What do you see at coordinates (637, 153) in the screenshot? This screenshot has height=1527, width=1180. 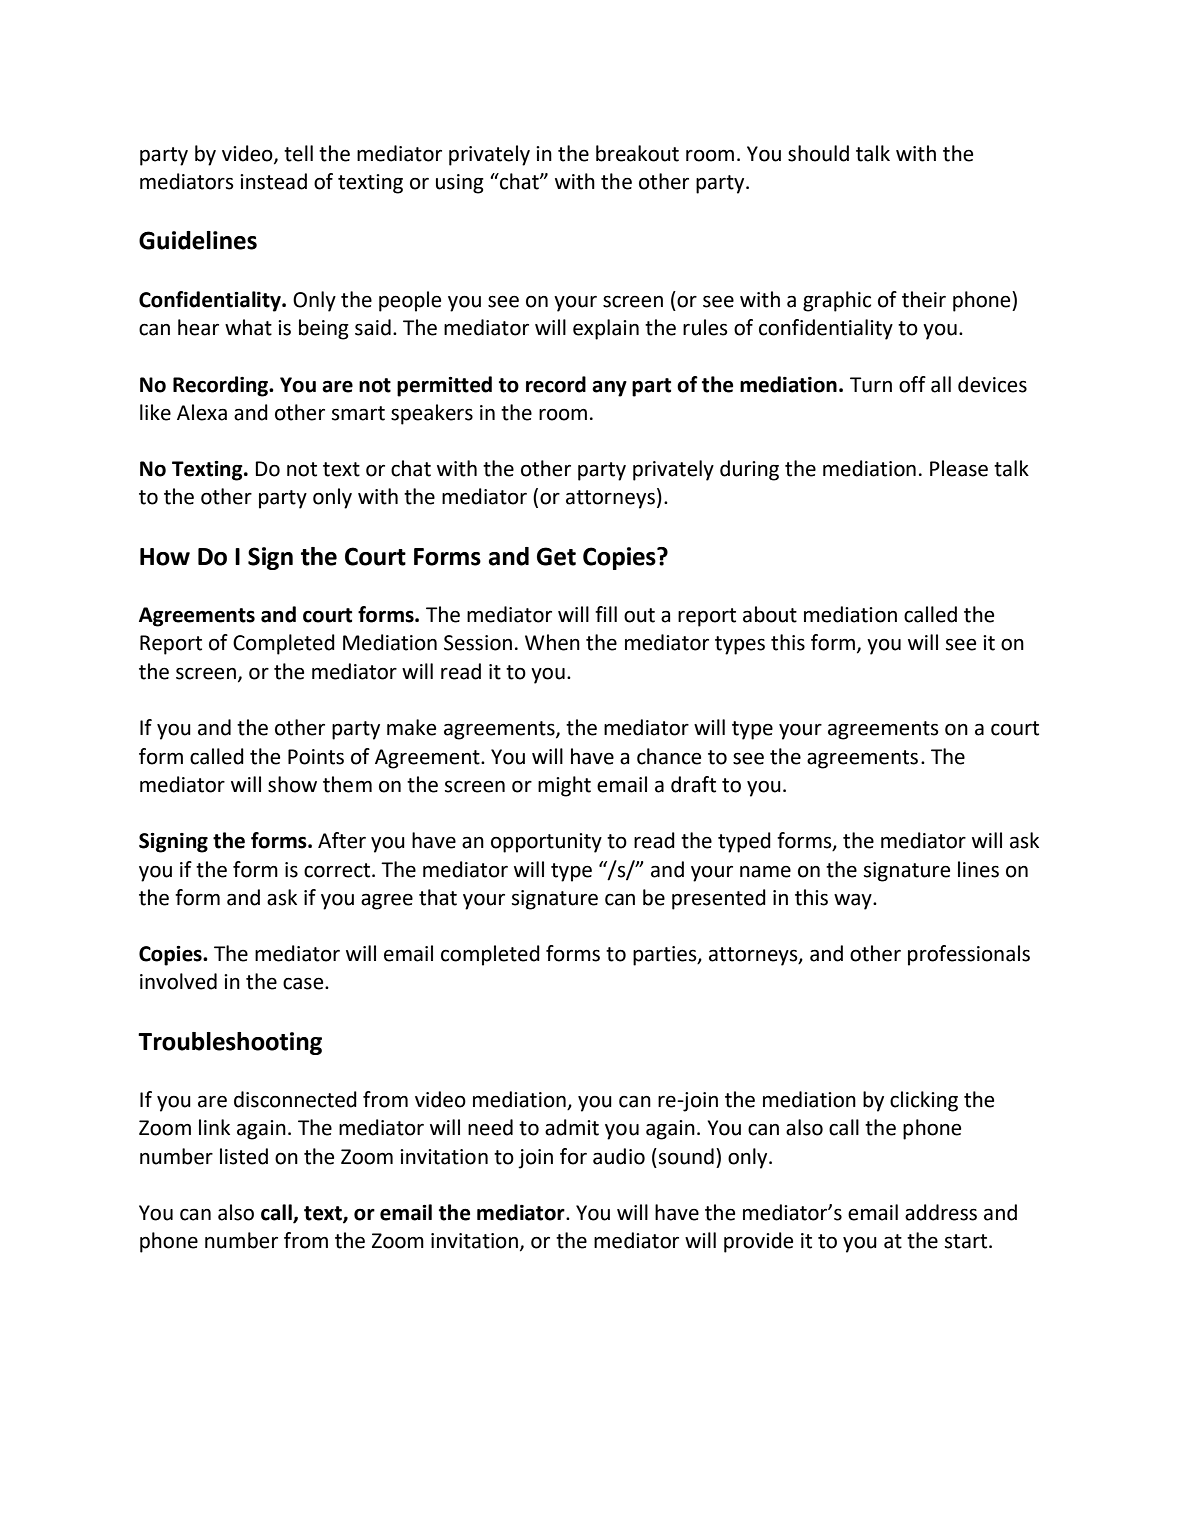 I see `breakout` at bounding box center [637, 153].
